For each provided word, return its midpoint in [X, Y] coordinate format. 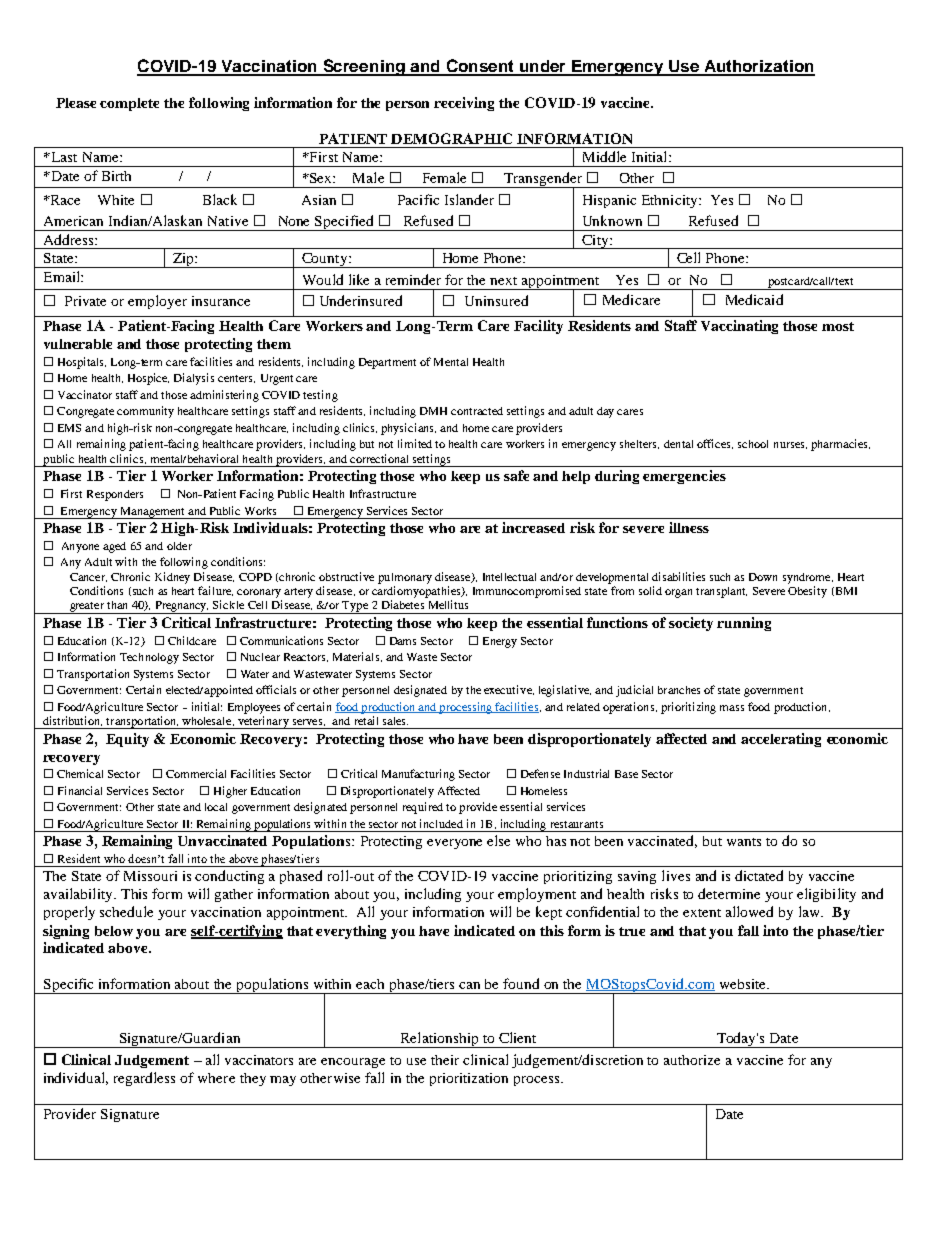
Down [763, 577]
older [179, 546]
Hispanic [609, 201]
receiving [464, 104]
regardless [144, 1079]
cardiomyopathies [417, 592]
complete [129, 104]
